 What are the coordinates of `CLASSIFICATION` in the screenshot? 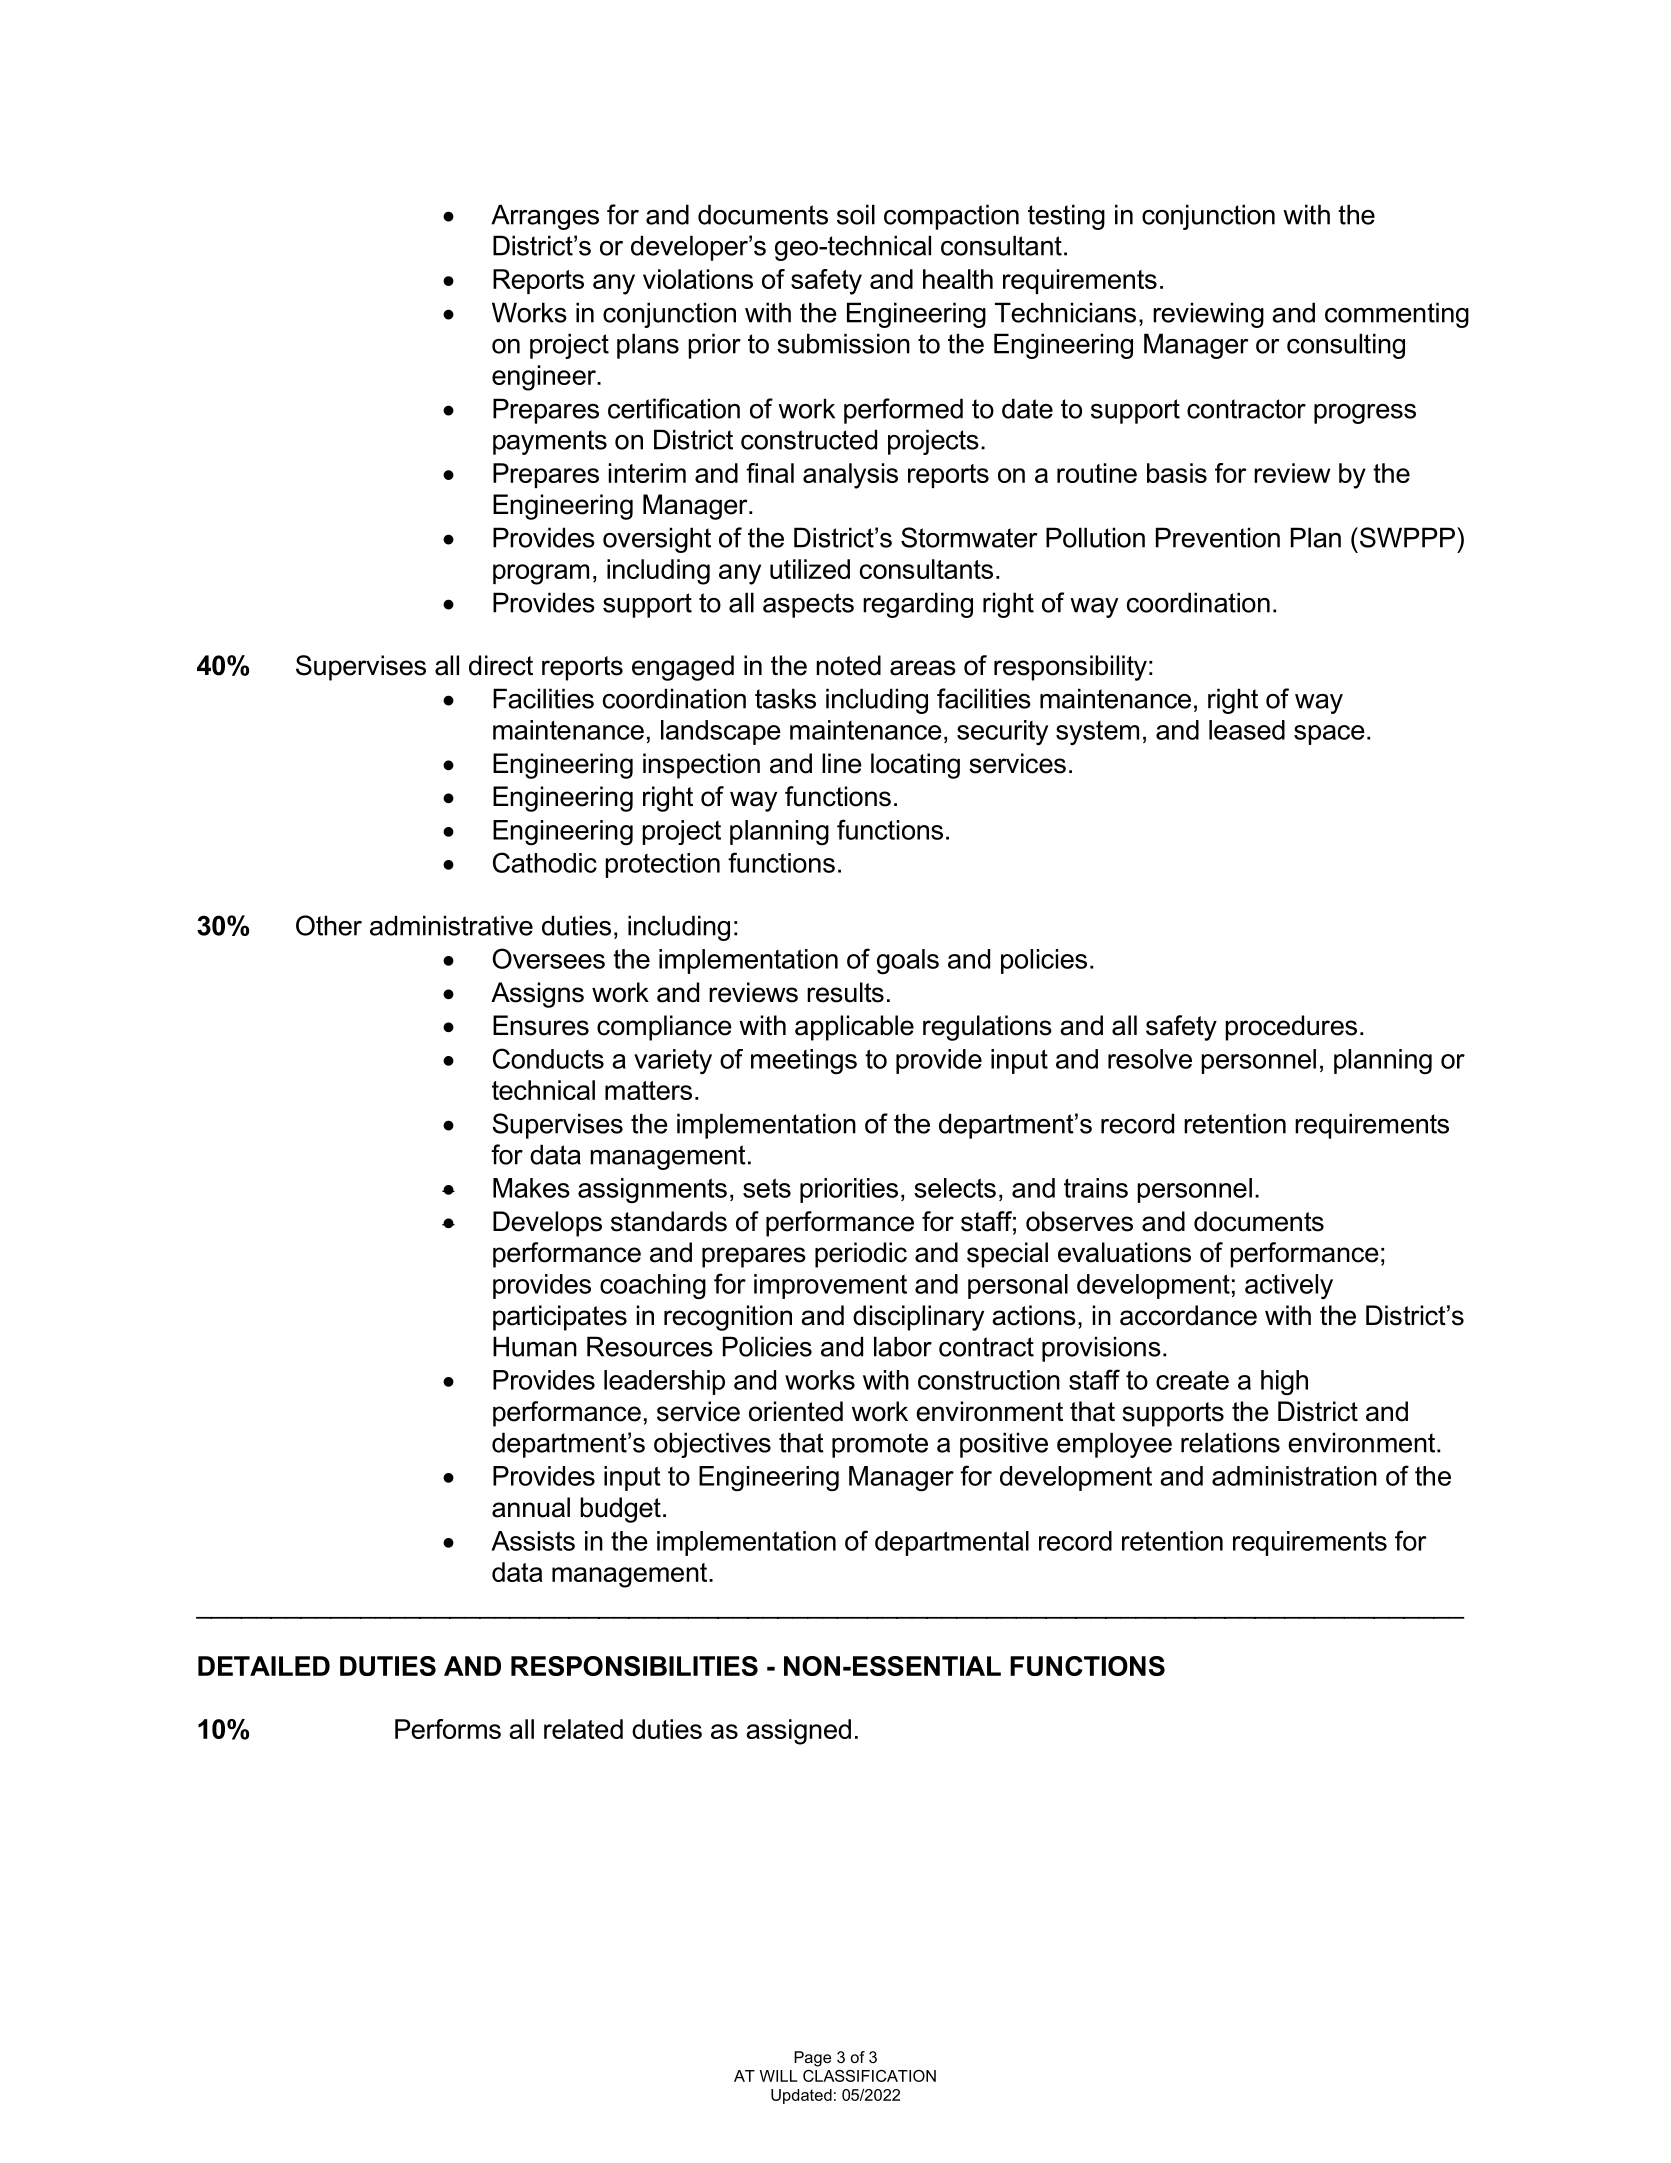 It's located at (869, 2076).
